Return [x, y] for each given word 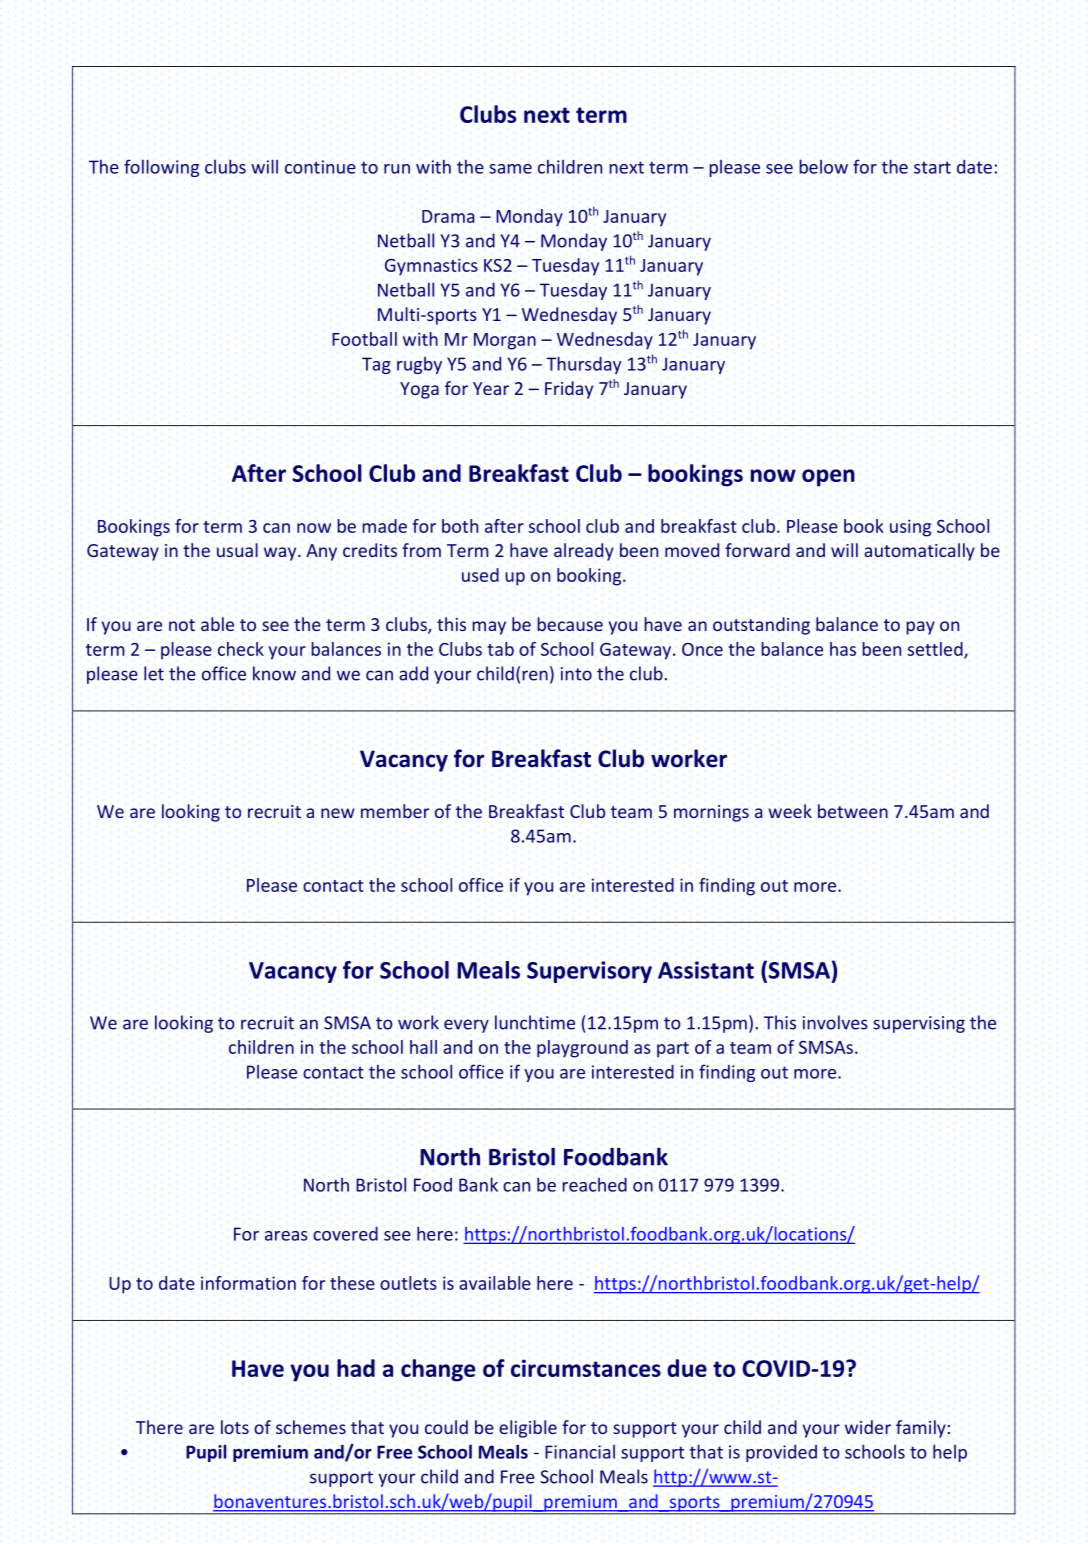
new [338, 813]
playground [582, 1049]
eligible [528, 1429]
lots [235, 1427]
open [828, 478]
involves [835, 1022]
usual [237, 550]
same [510, 169]
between [853, 811]
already [584, 552]
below [823, 166]
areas [286, 1236]
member [395, 811]
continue [320, 167]
